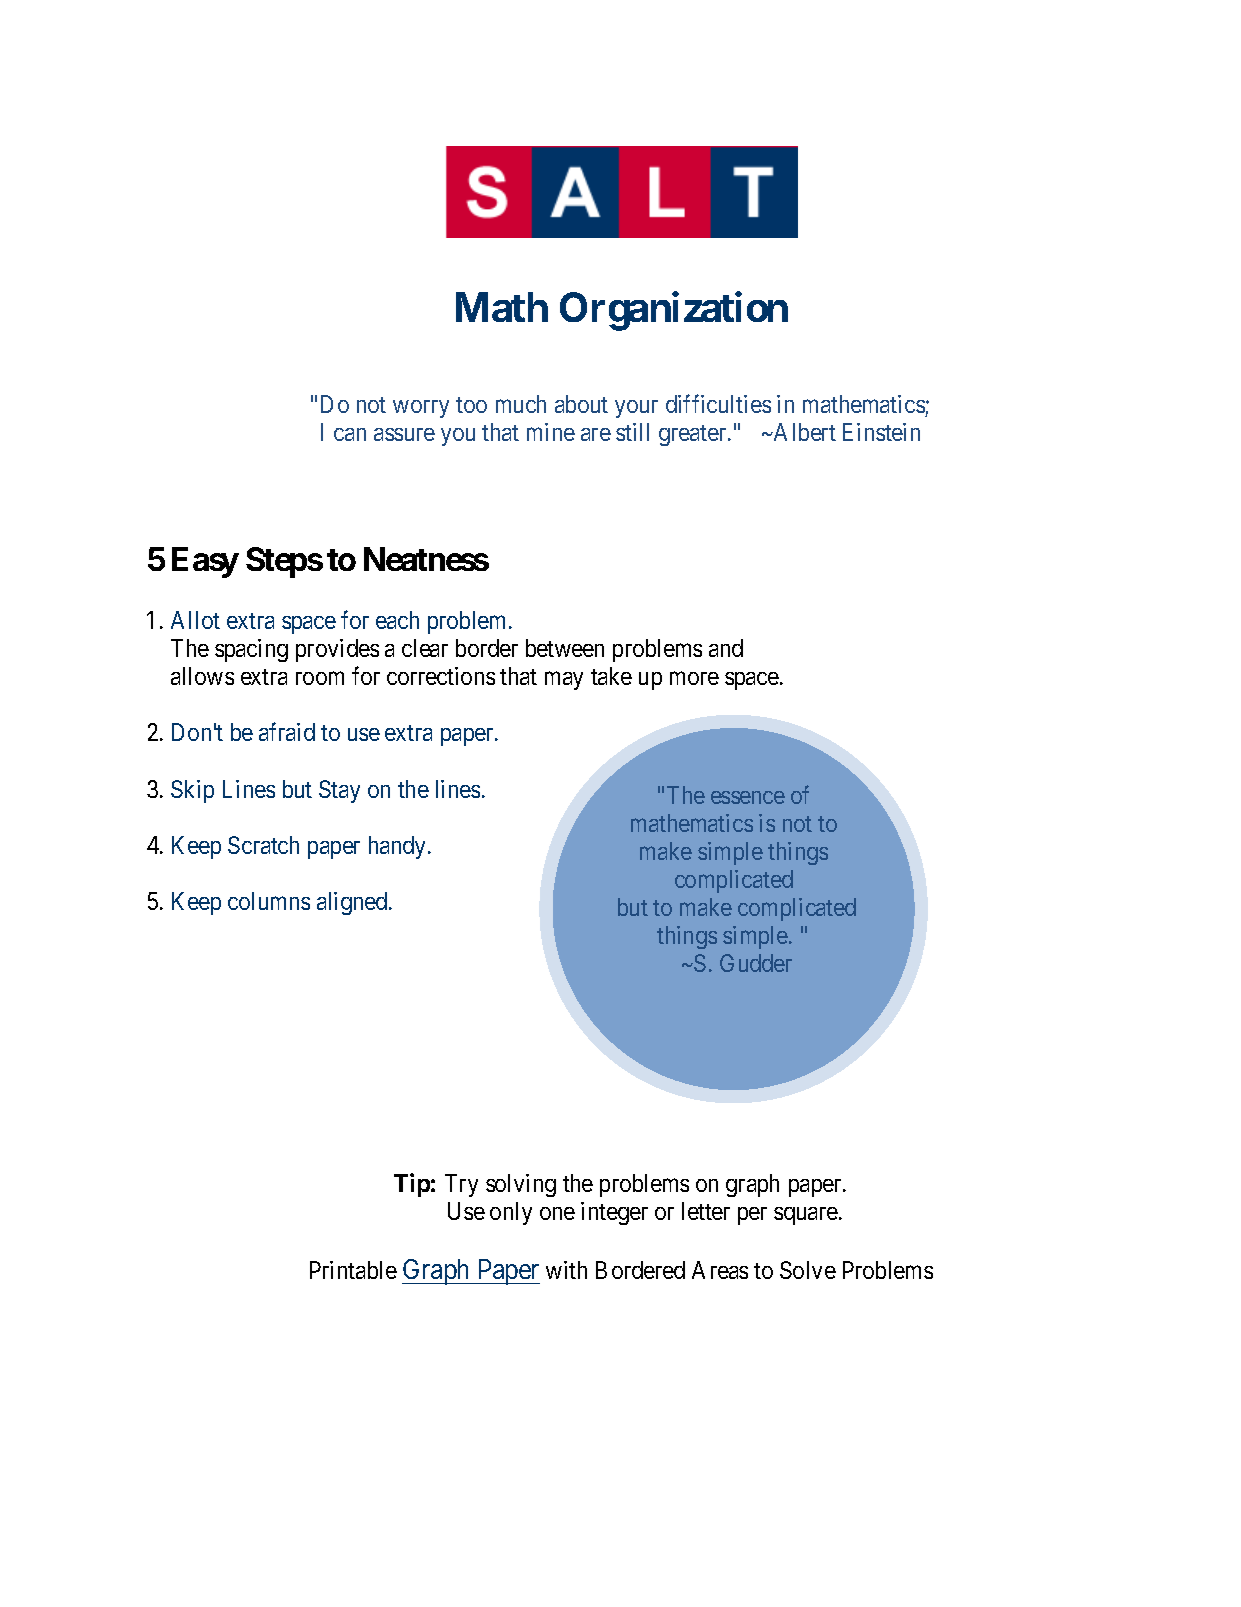 The image size is (1241, 1607). I want to click on essence, so click(748, 797).
